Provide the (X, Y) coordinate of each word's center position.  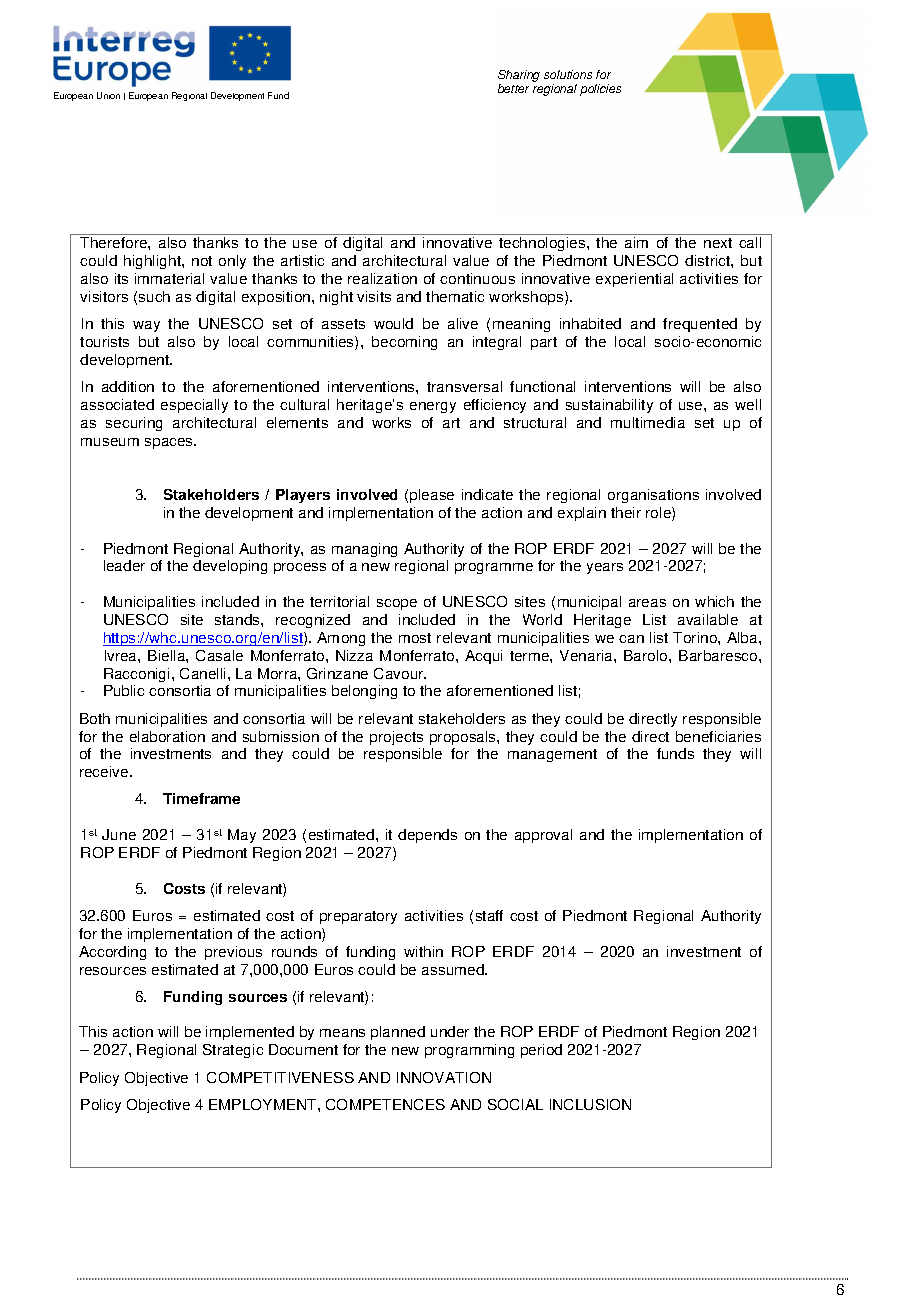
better (513, 88)
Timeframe (201, 798)
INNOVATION (444, 1077)
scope (397, 604)
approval (543, 836)
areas (647, 603)
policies (600, 90)
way (146, 326)
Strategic (233, 1051)
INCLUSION (590, 1104)
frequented (700, 325)
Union (108, 95)
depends (427, 836)
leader (124, 565)
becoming (404, 343)
